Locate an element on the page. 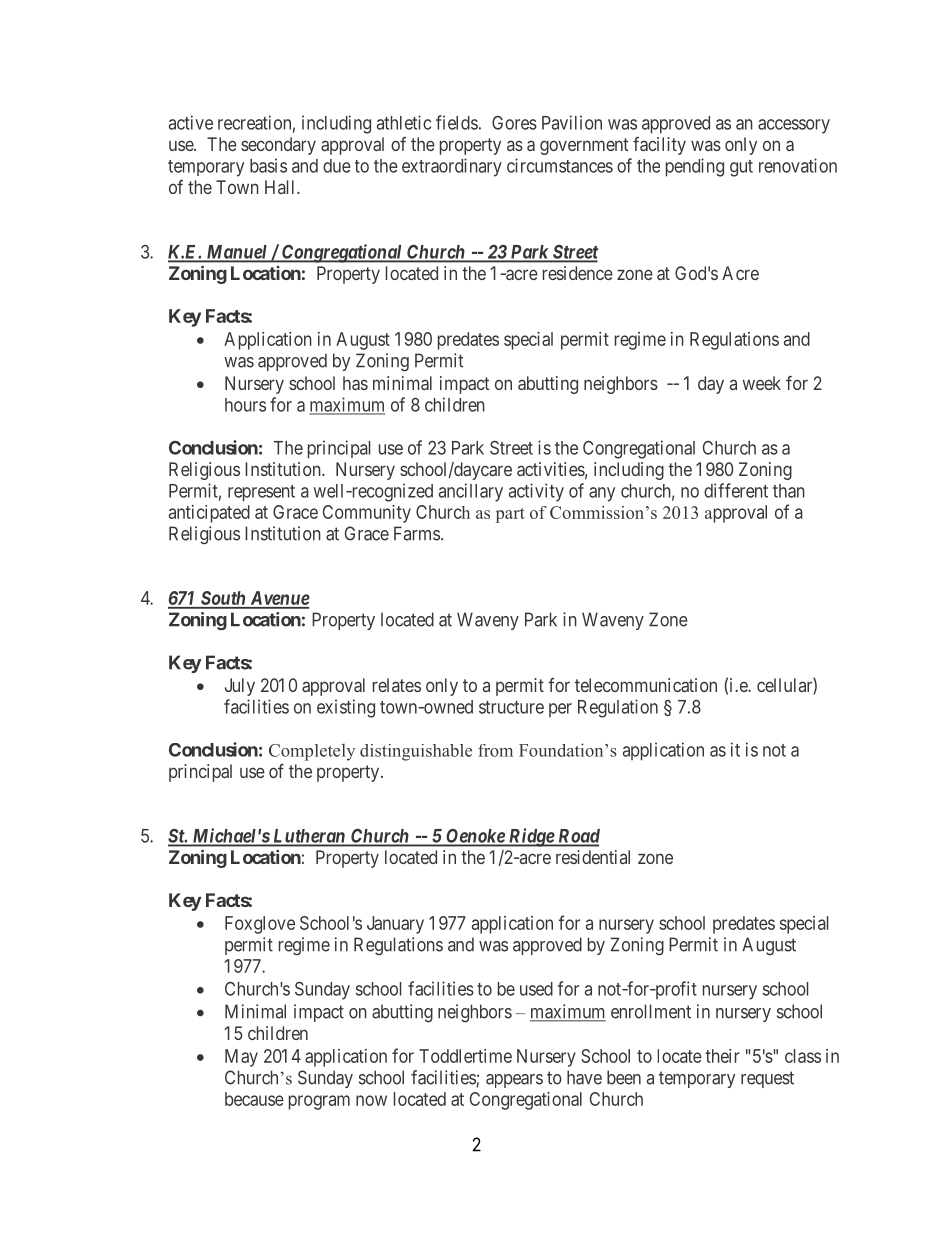 This page has width=952, height=1233. structure is located at coordinates (511, 707).
